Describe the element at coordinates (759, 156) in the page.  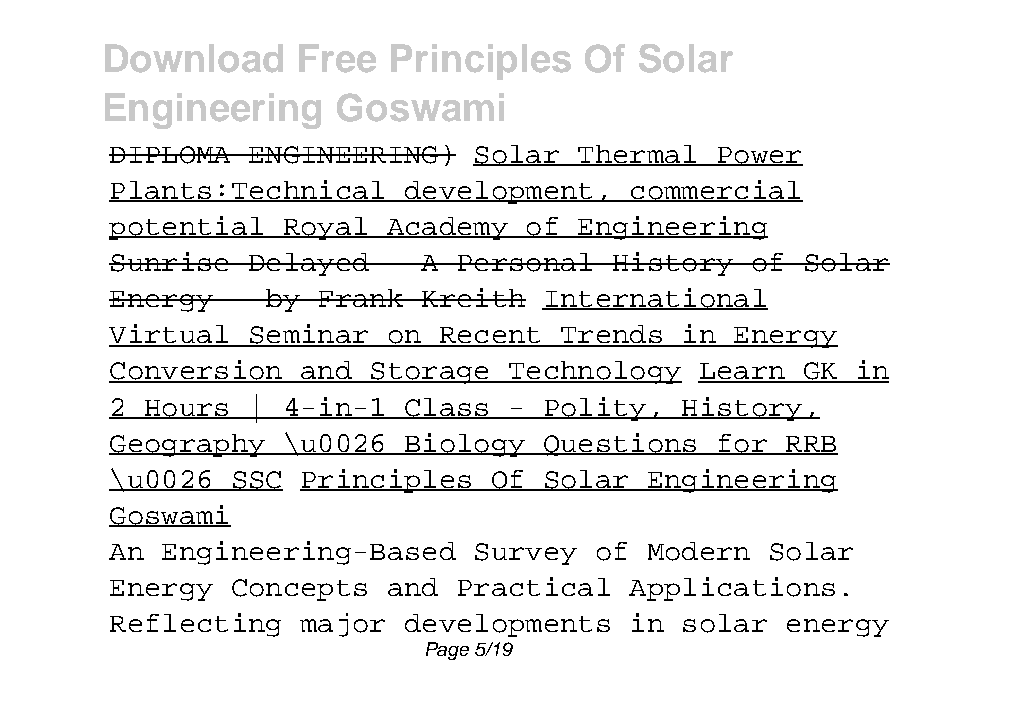
I see `Power` at that location.
